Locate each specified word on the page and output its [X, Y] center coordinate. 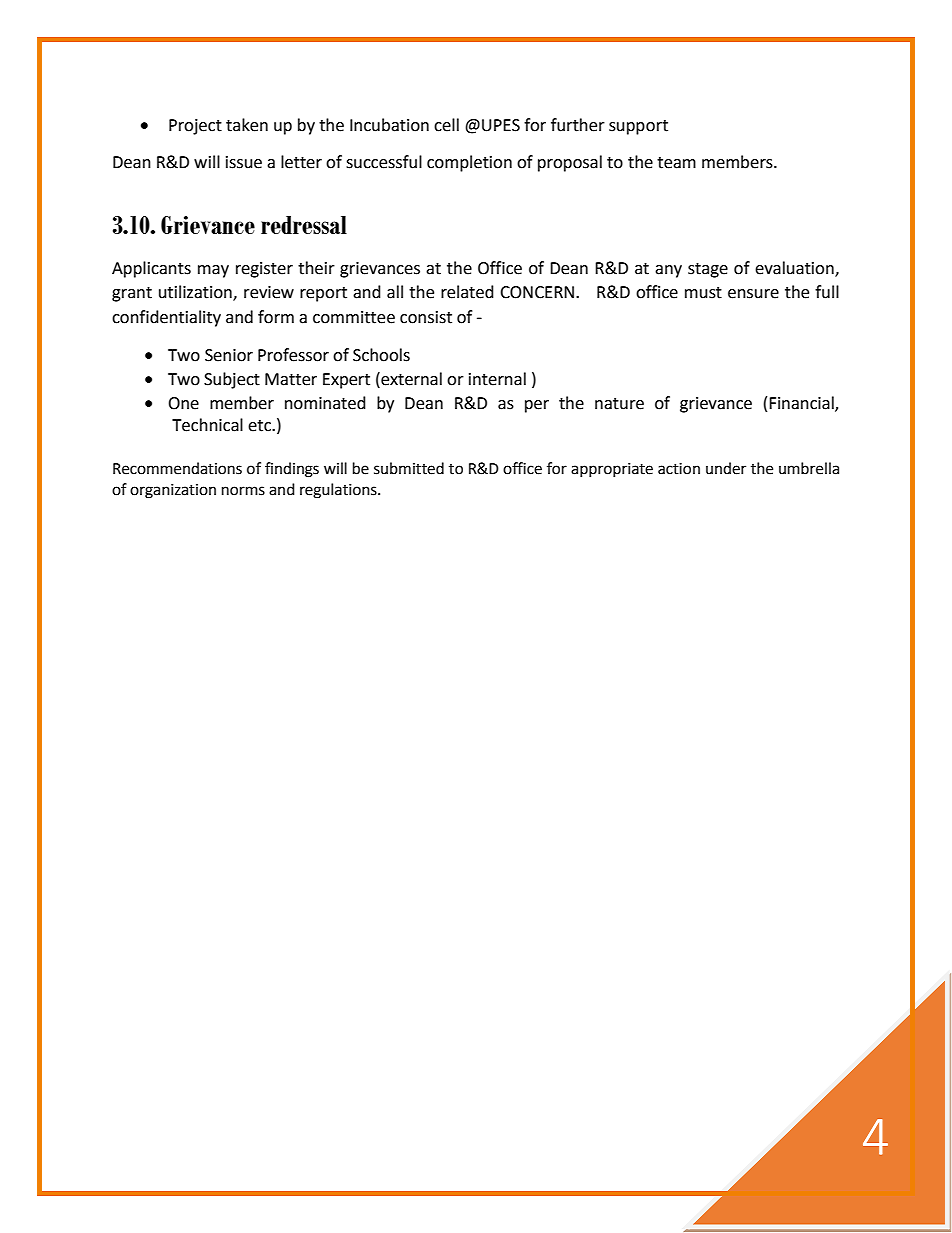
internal [497, 379]
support [638, 127]
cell [446, 125]
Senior [229, 355]
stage [708, 270]
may [213, 271]
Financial [802, 403]
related [467, 292]
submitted [409, 468]
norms [243, 491]
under [726, 468]
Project [195, 127]
